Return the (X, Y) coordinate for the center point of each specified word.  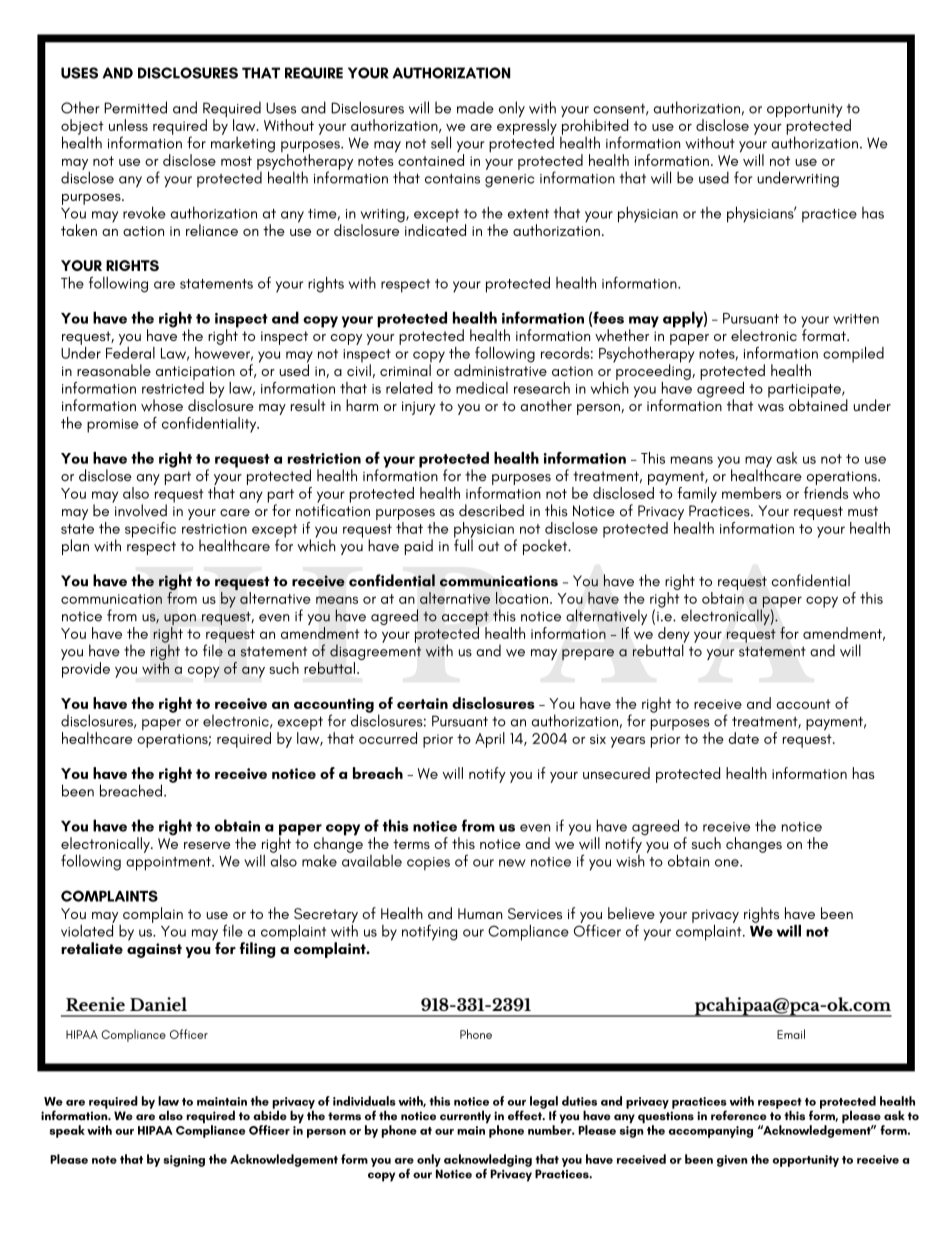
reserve (207, 845)
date (744, 738)
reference (739, 1115)
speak (67, 1131)
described (491, 510)
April (490, 740)
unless (128, 125)
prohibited (594, 128)
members (751, 493)
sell (441, 142)
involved (140, 509)
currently (465, 1117)
